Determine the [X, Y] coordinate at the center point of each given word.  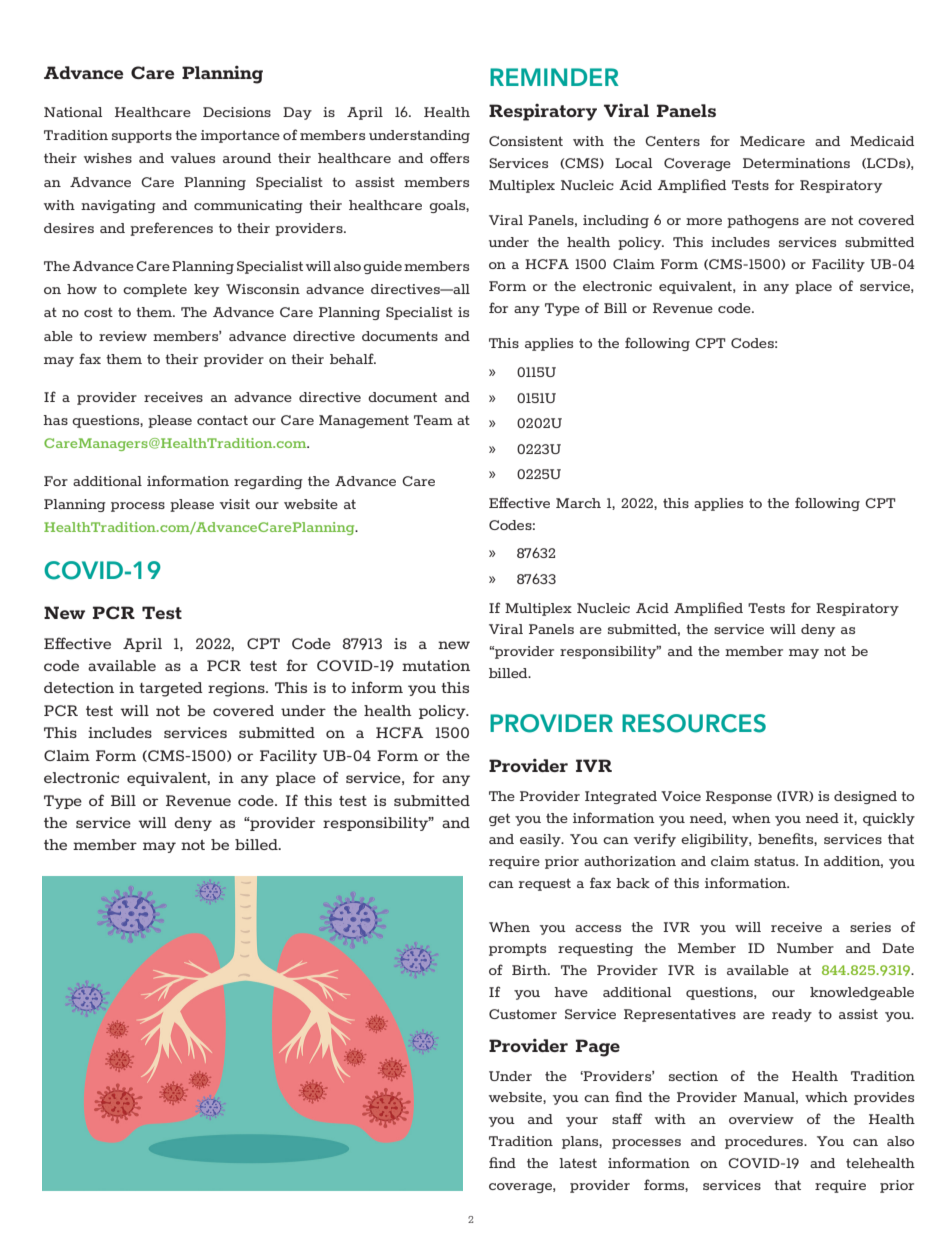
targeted [171, 689]
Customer [523, 1014]
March [578, 503]
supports [142, 136]
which [826, 1097]
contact [222, 420]
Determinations [796, 163]
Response [739, 797]
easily [541, 840]
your [582, 1122]
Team [433, 420]
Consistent [526, 141]
